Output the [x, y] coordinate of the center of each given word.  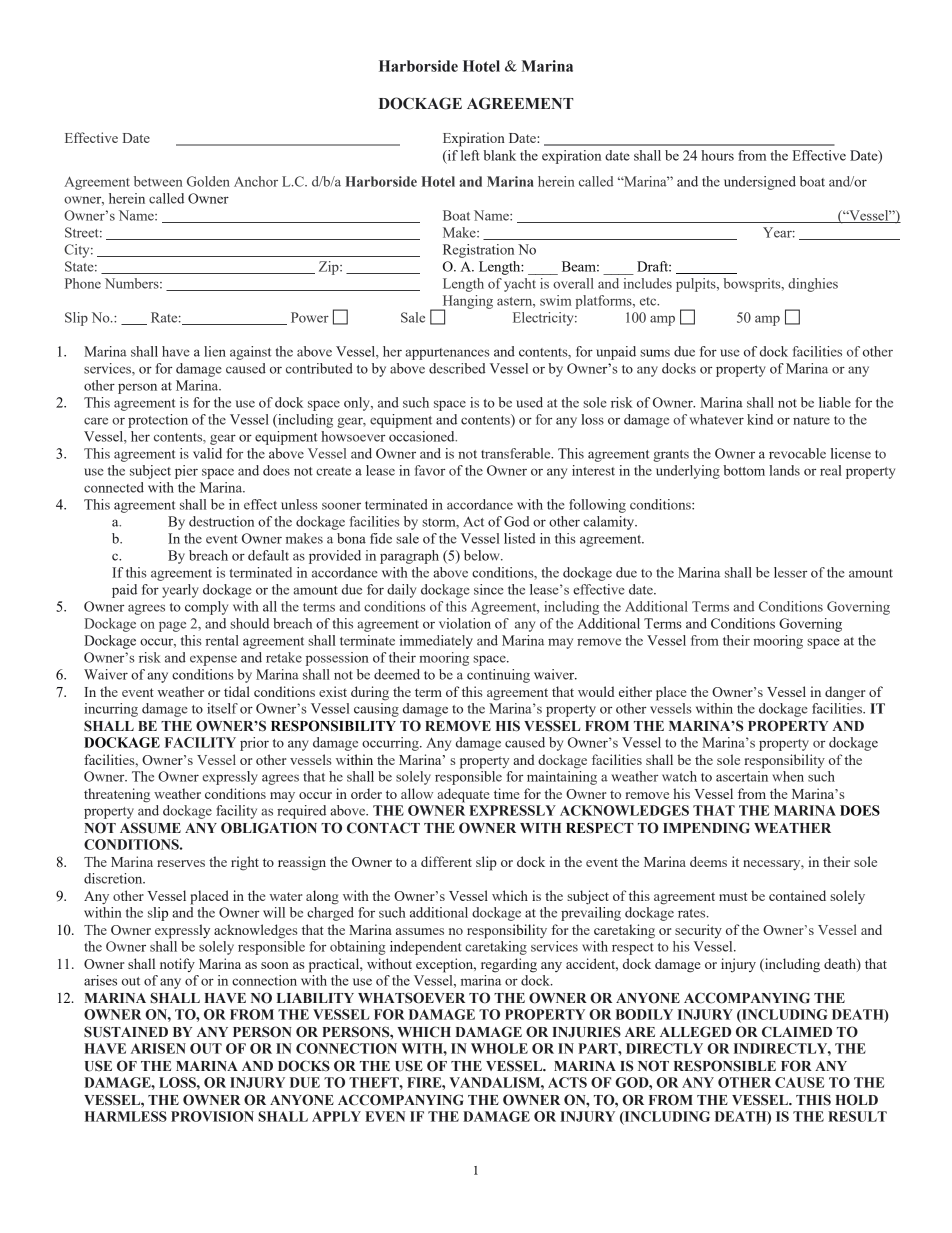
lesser [790, 572]
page [172, 626]
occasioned [423, 436]
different [446, 861]
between [158, 181]
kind [760, 419]
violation [465, 623]
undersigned [760, 183]
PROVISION [212, 1116]
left [470, 155]
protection [158, 421]
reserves [181, 863]
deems [708, 861]
